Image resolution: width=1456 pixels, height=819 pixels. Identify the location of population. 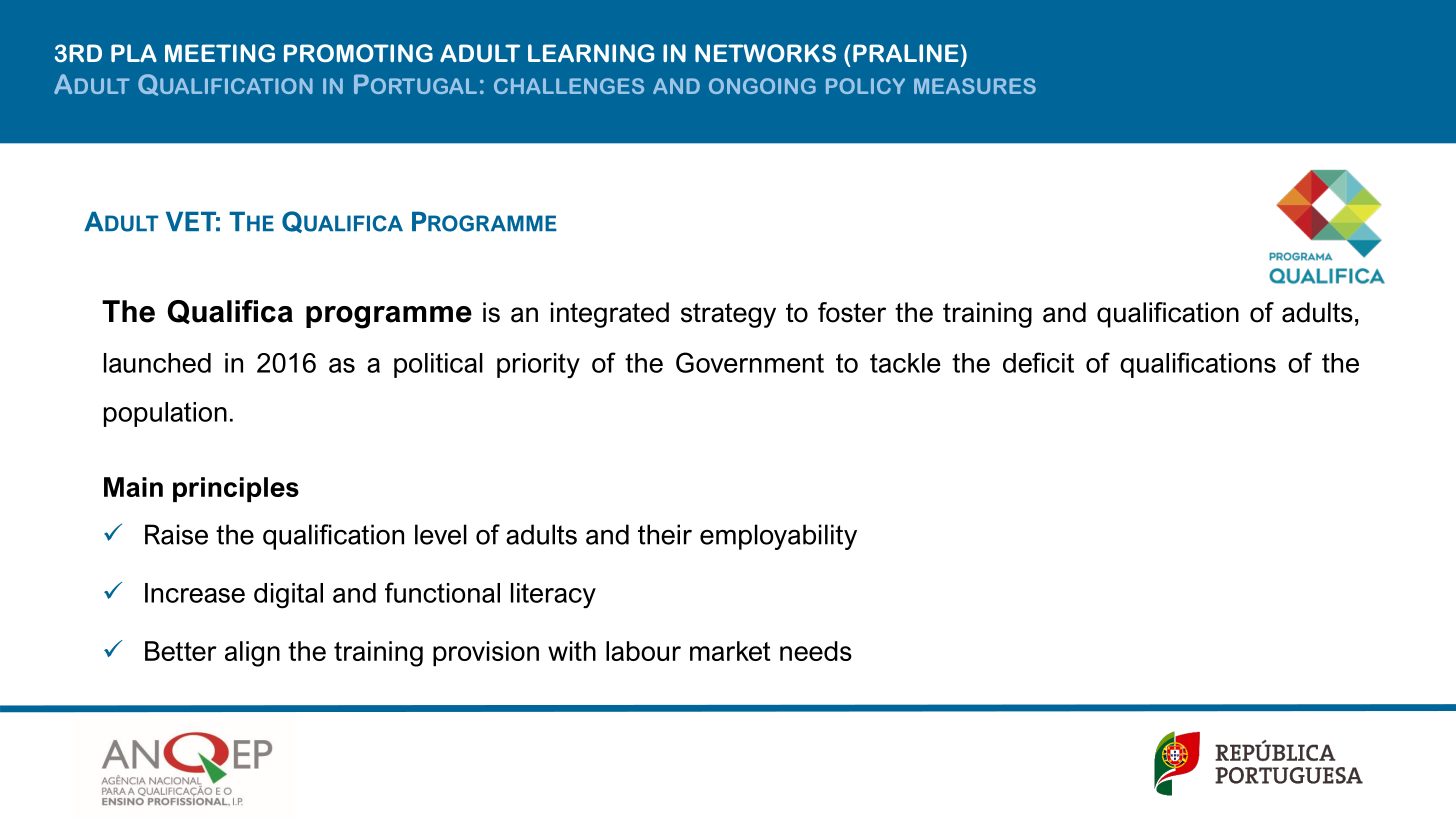
(165, 414).
